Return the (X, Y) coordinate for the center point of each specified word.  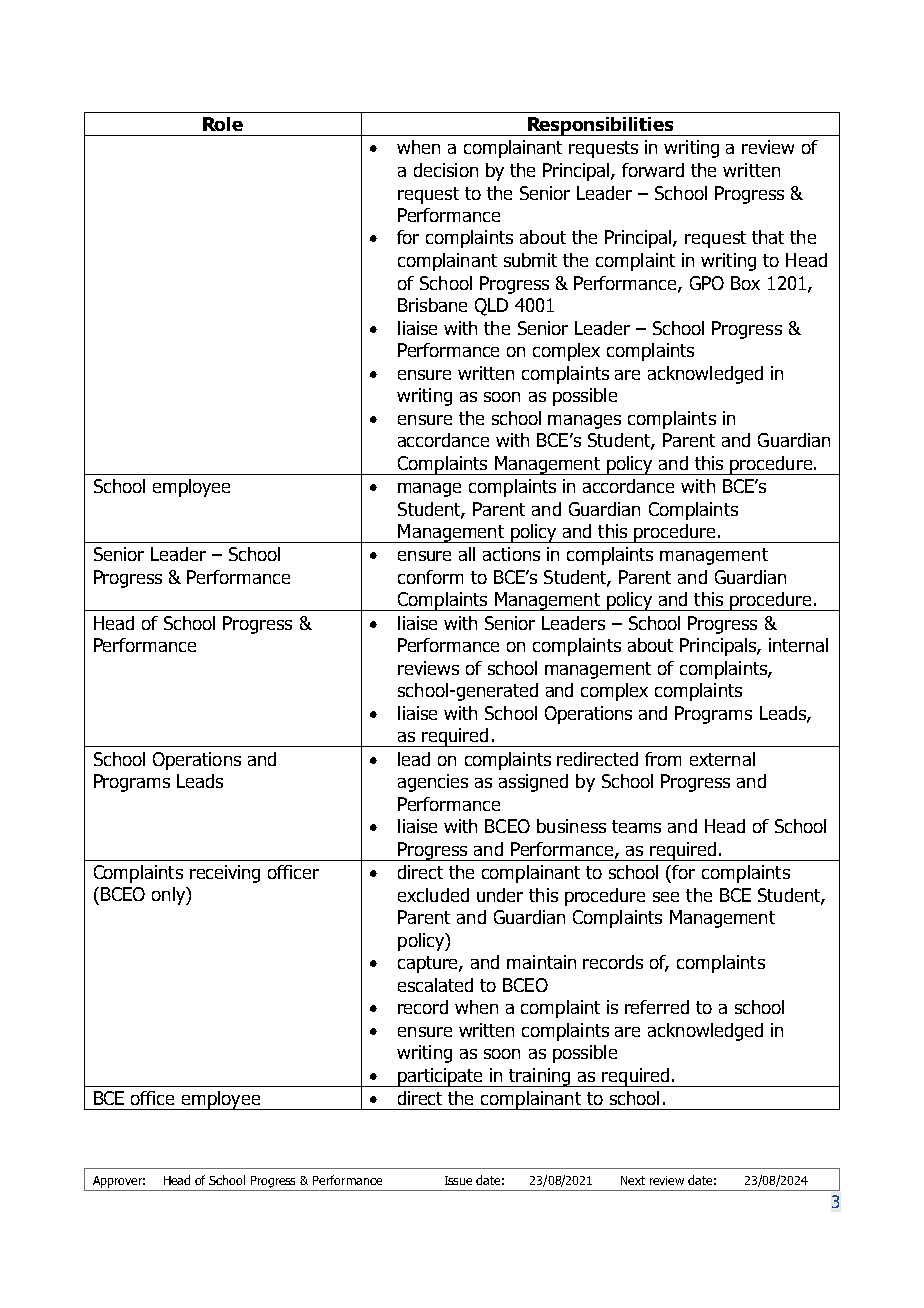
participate (440, 1077)
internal (798, 645)
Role (223, 124)
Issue (458, 1180)
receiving (225, 874)
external (722, 759)
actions (511, 554)
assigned (533, 783)
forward (653, 170)
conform (430, 577)
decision (446, 170)
